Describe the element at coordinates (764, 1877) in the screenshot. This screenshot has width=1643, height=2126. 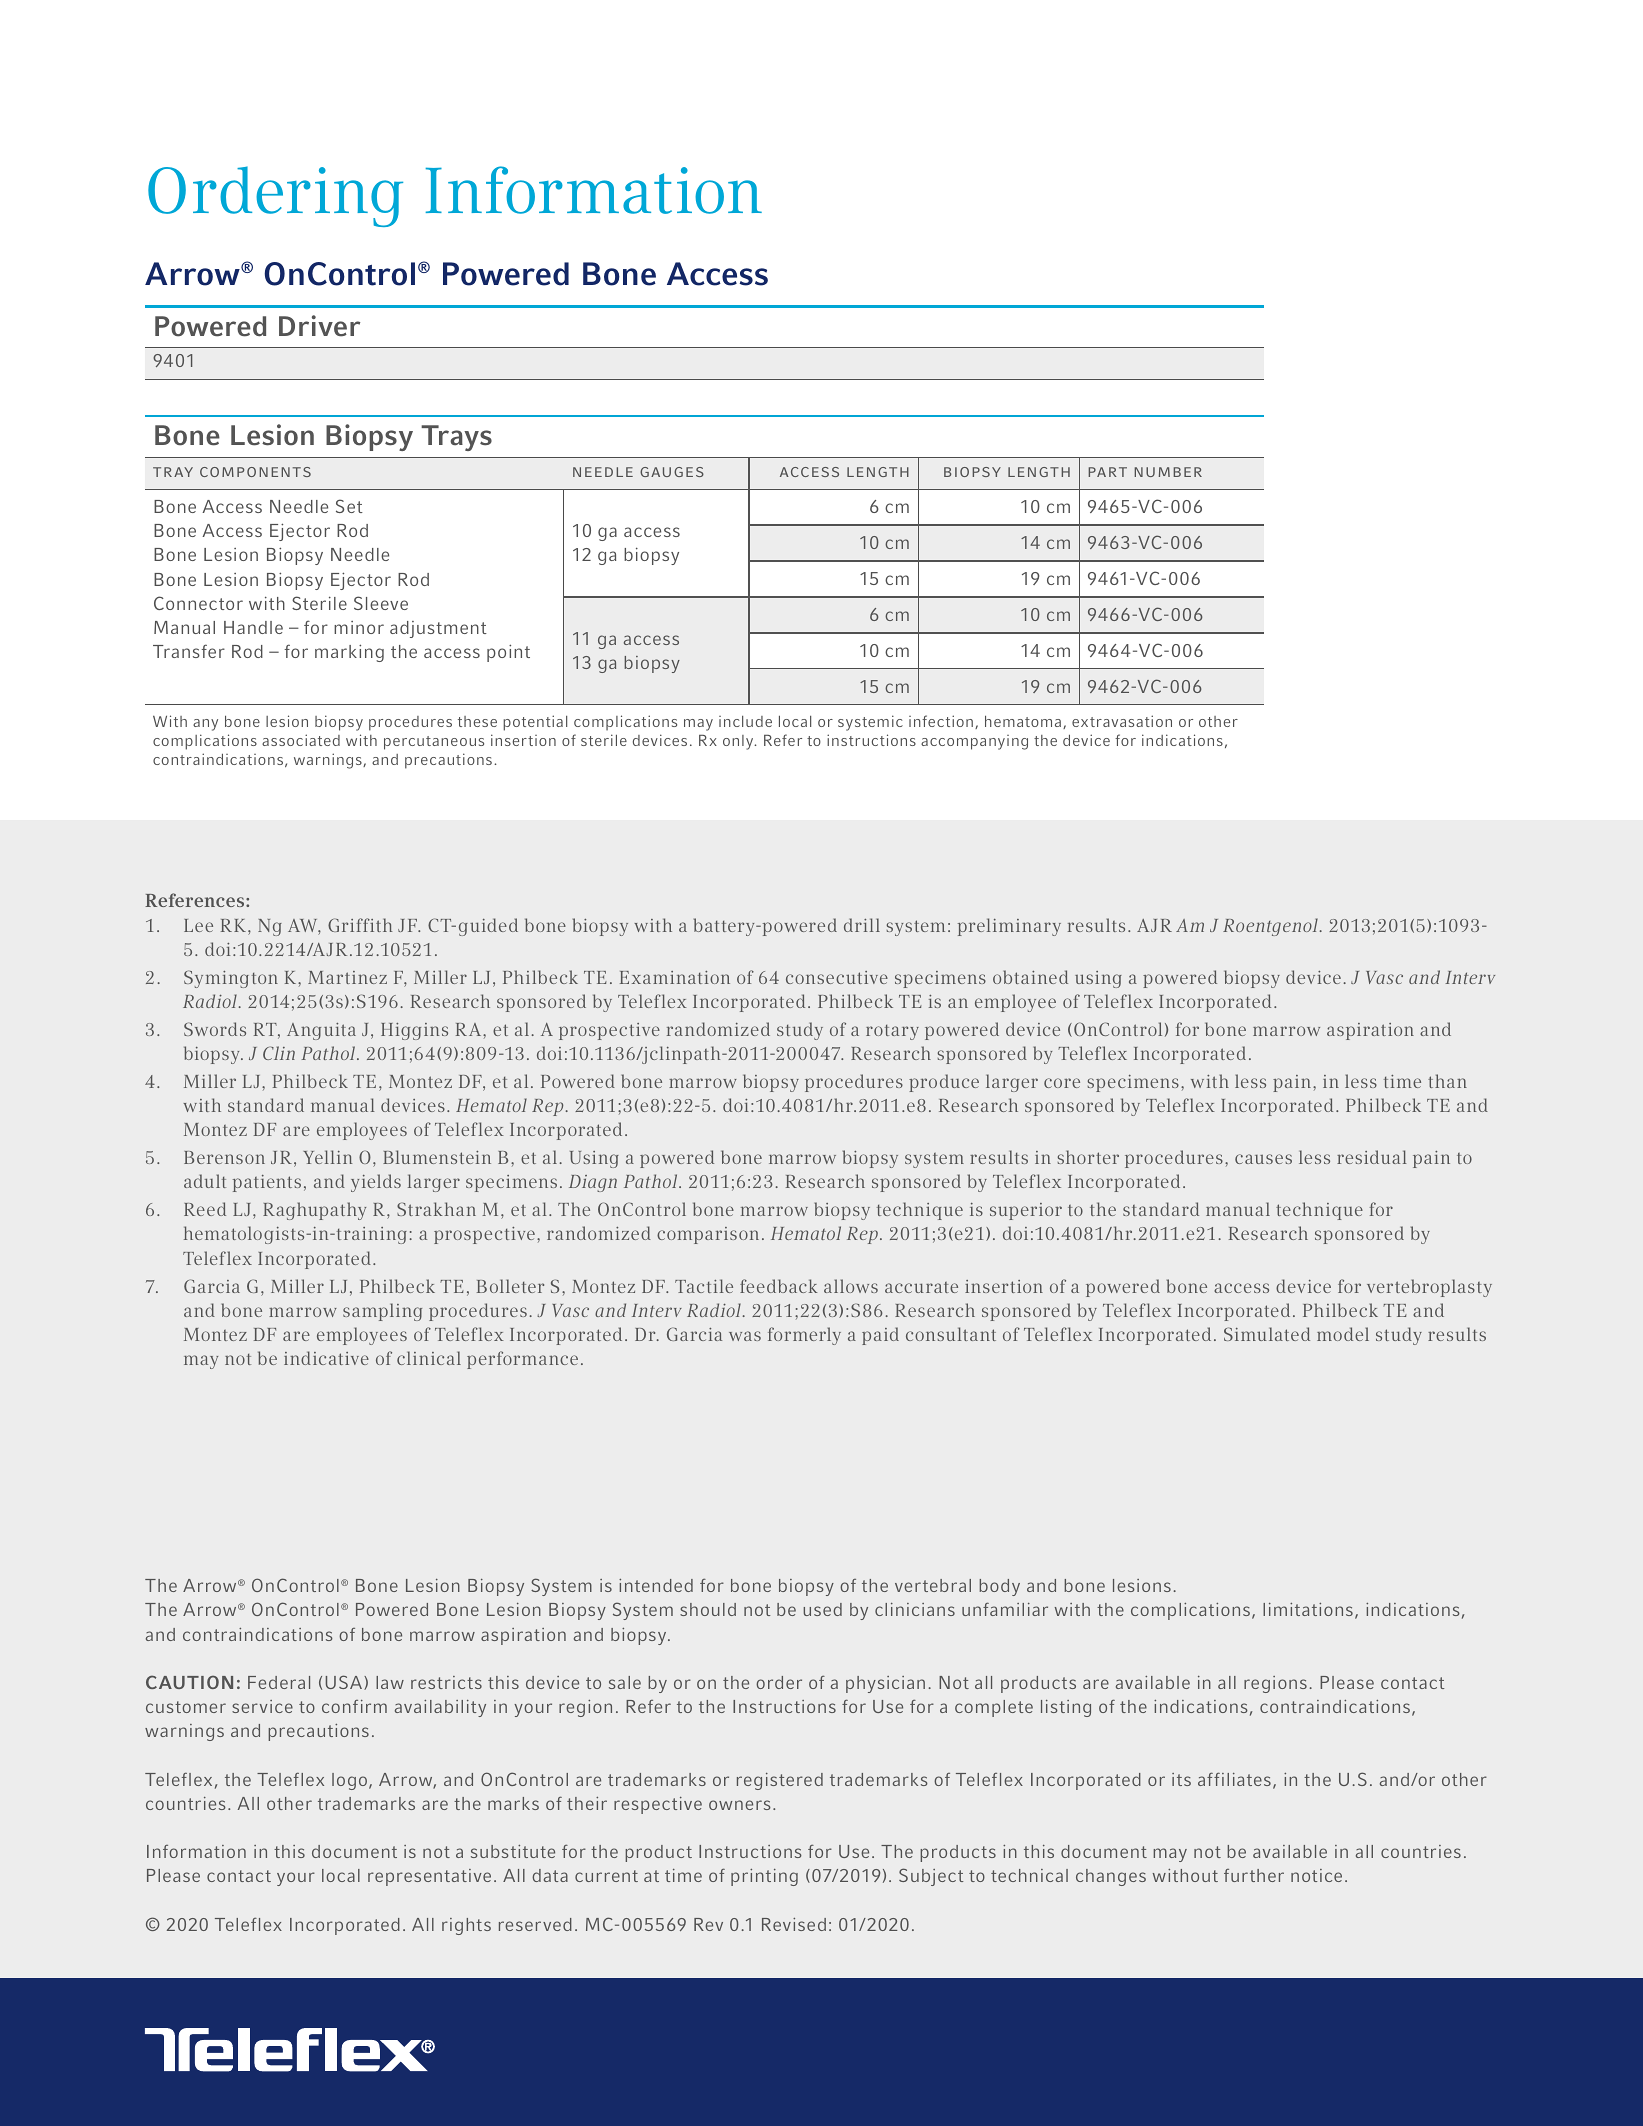
I see `printing` at that location.
